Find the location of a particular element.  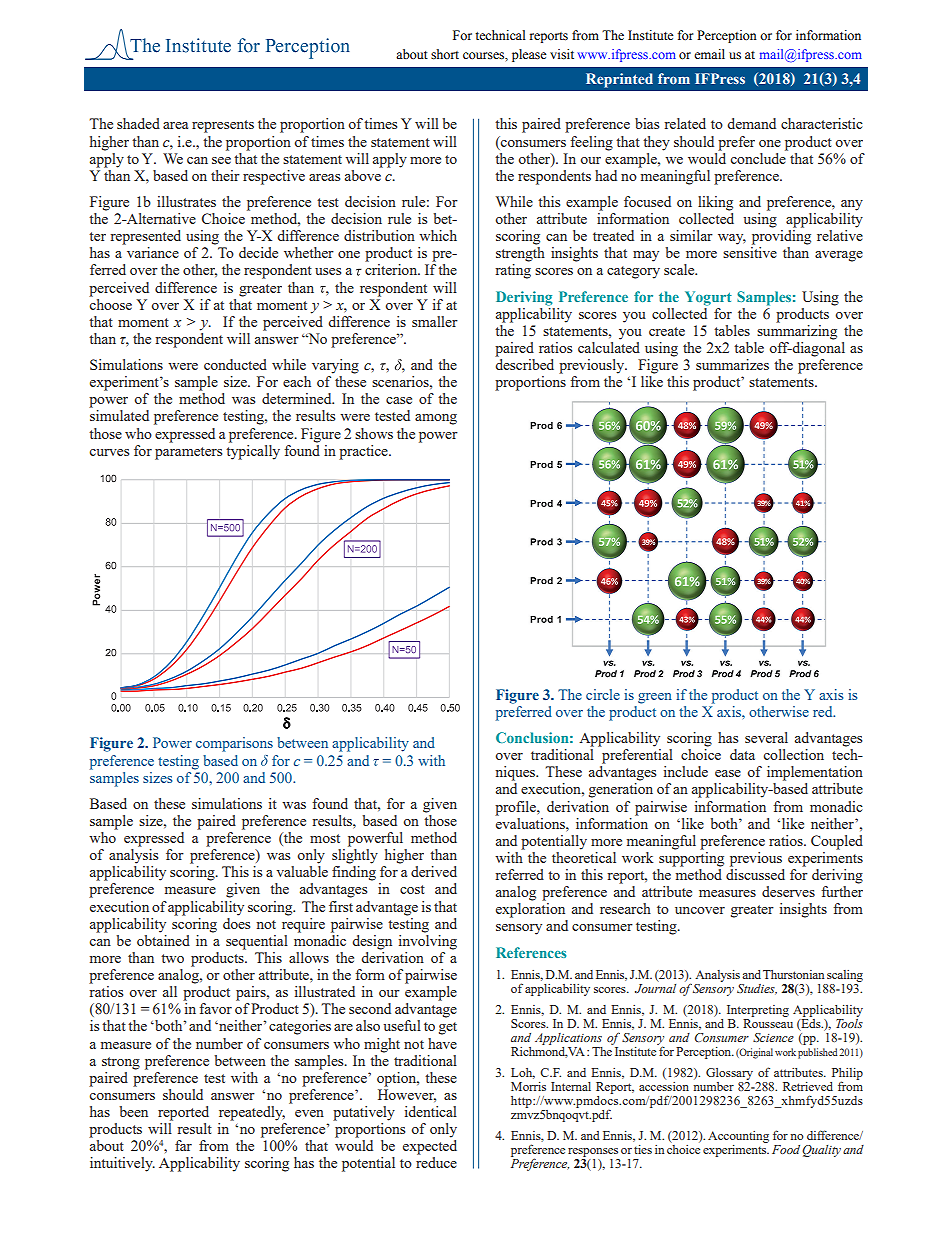

far is located at coordinates (183, 1145).
